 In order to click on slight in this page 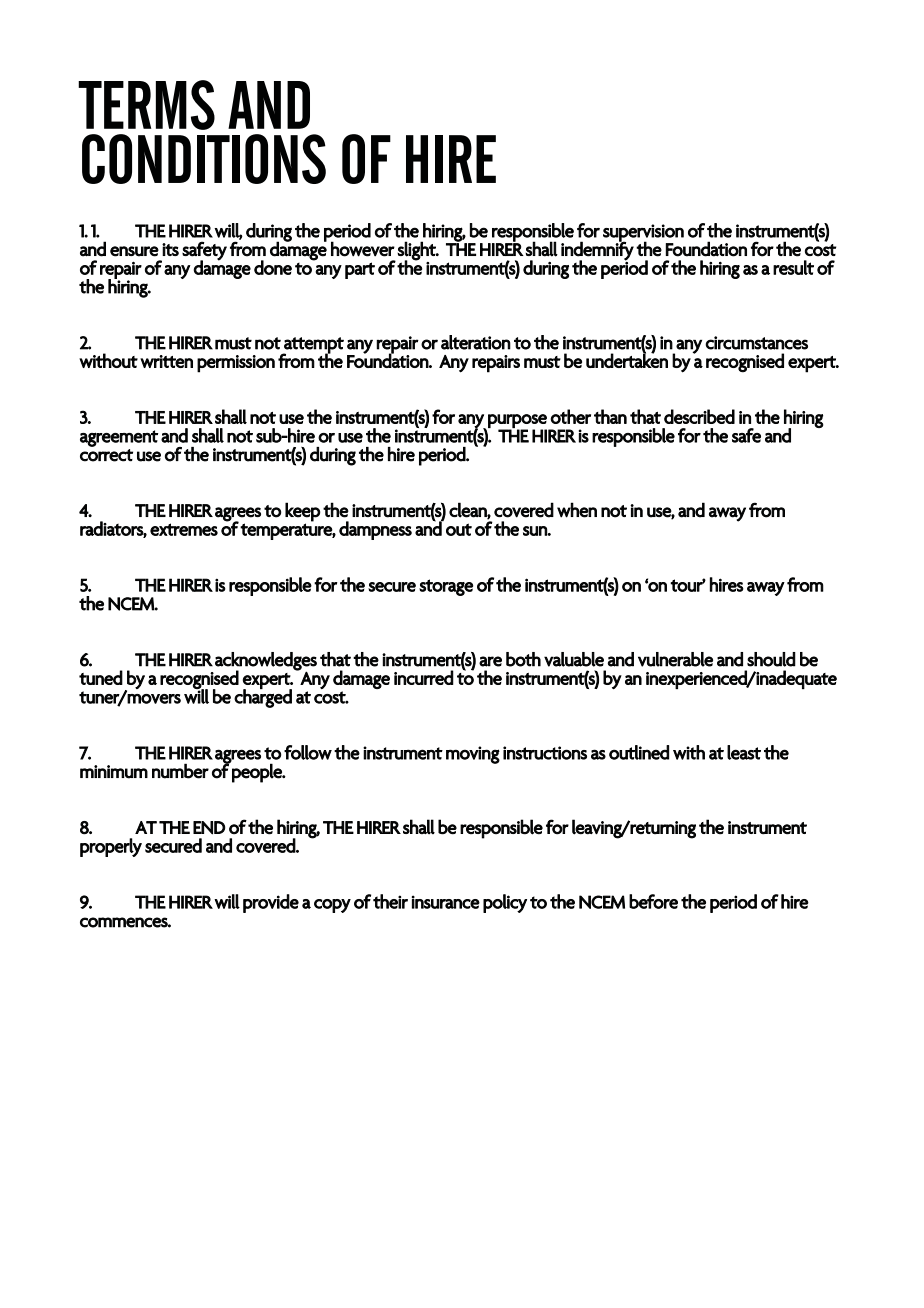, I will do `click(417, 251)`.
